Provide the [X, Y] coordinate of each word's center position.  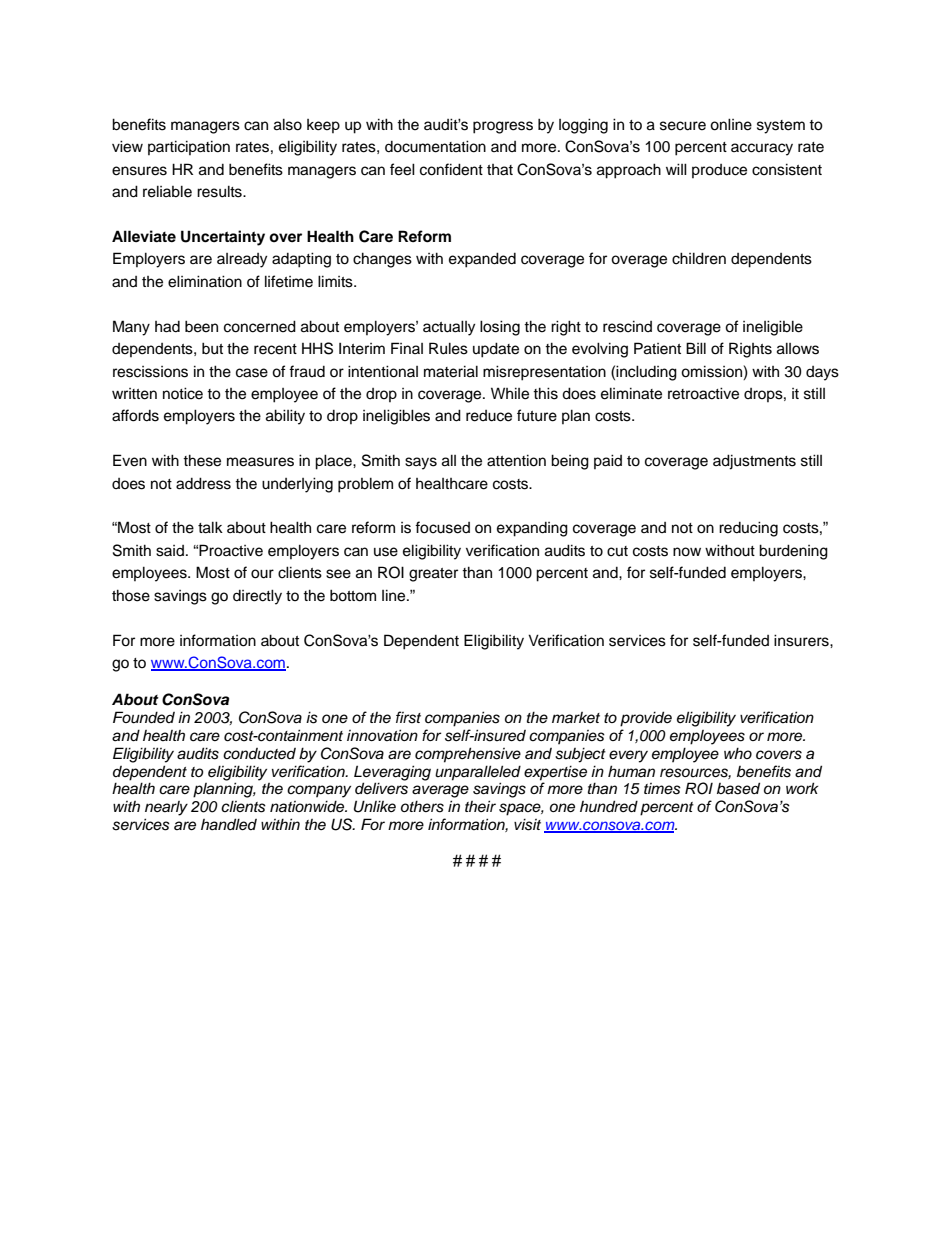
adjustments [754, 462]
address [203, 483]
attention [516, 460]
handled [229, 824]
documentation [435, 146]
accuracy [762, 149]
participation [189, 147]
